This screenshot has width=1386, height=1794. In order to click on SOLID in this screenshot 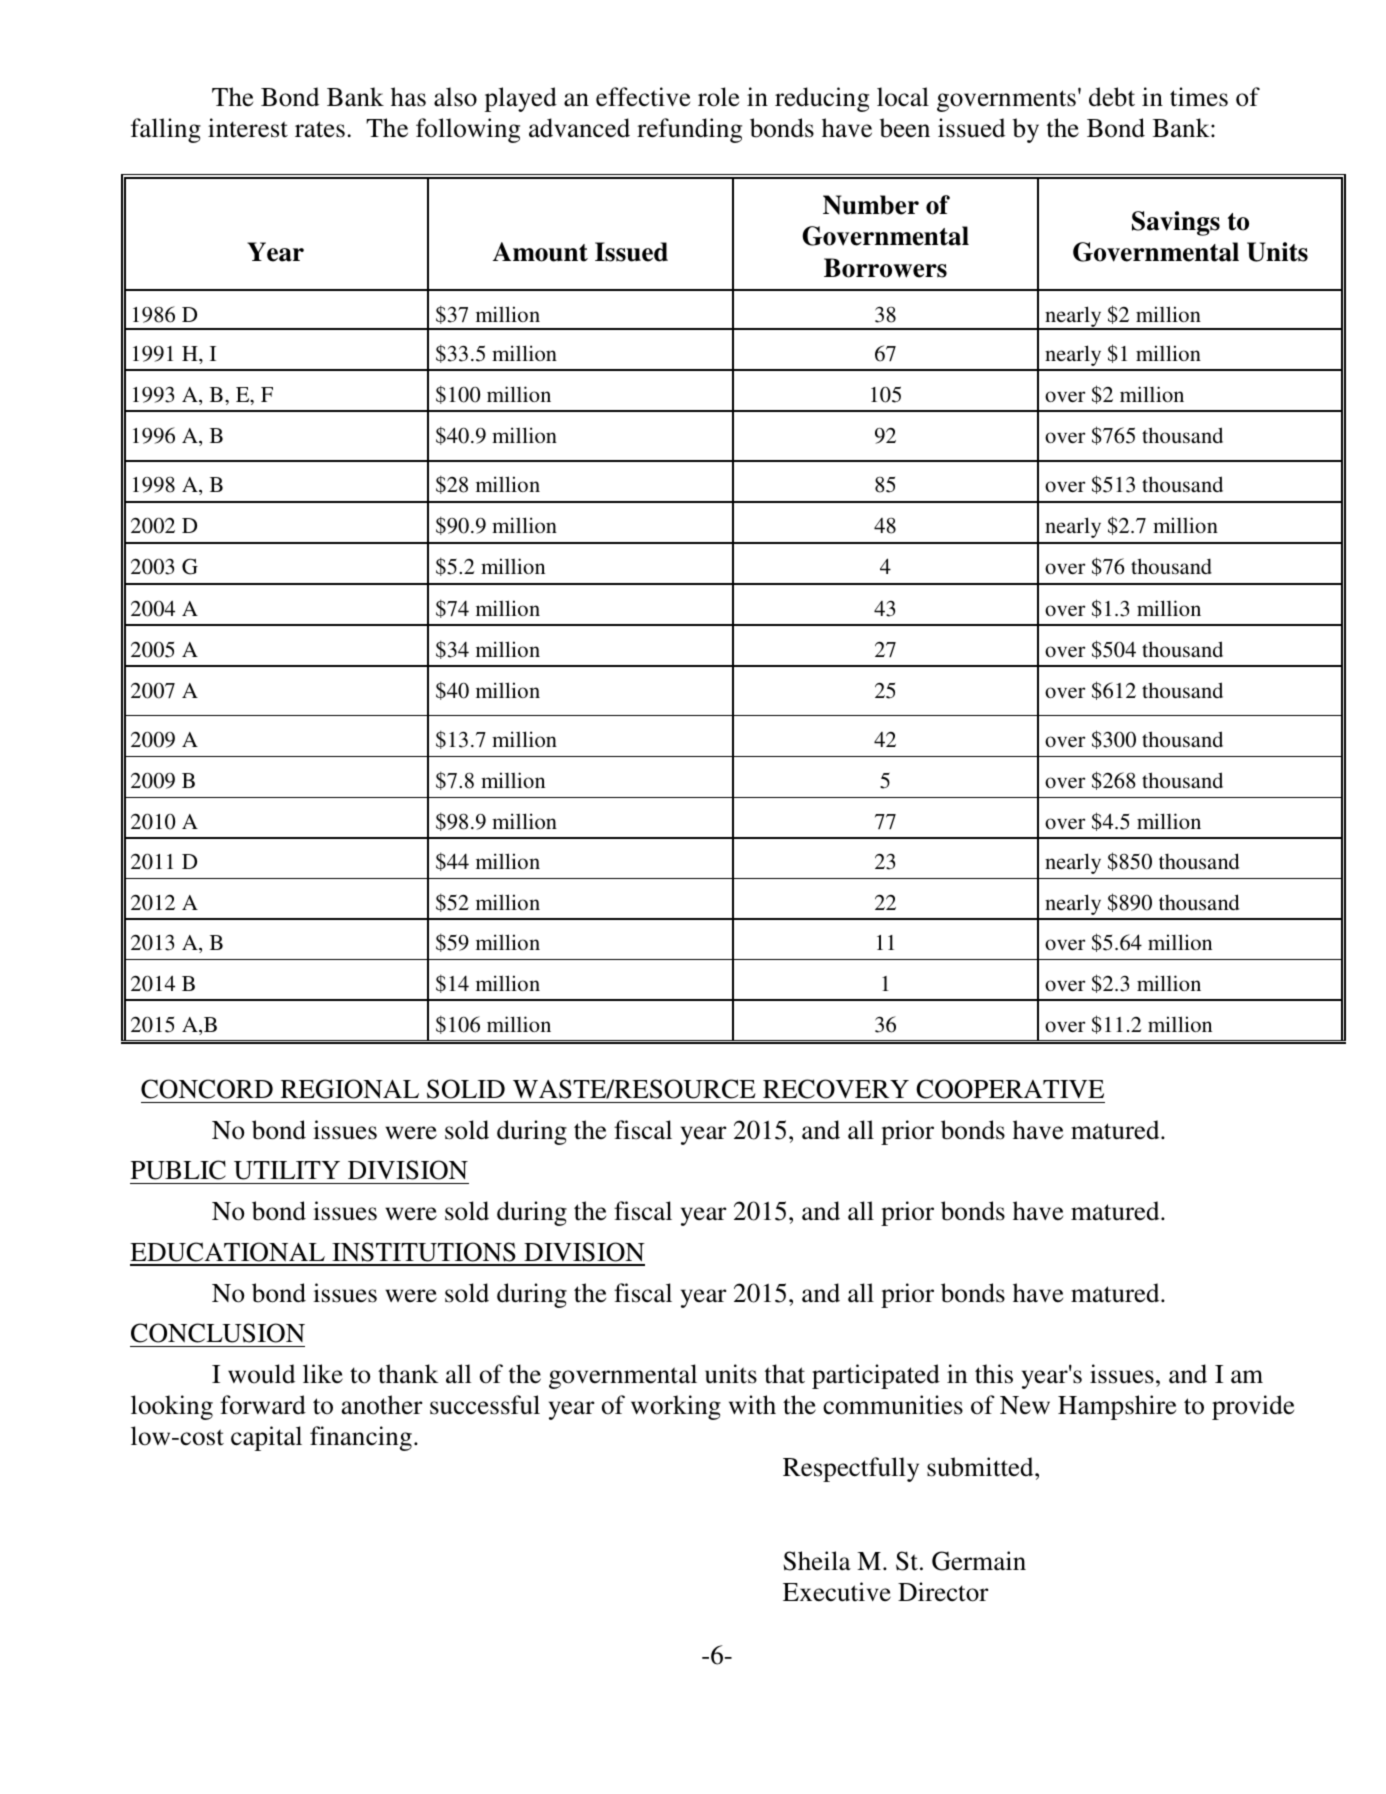, I will do `click(466, 1089)`.
